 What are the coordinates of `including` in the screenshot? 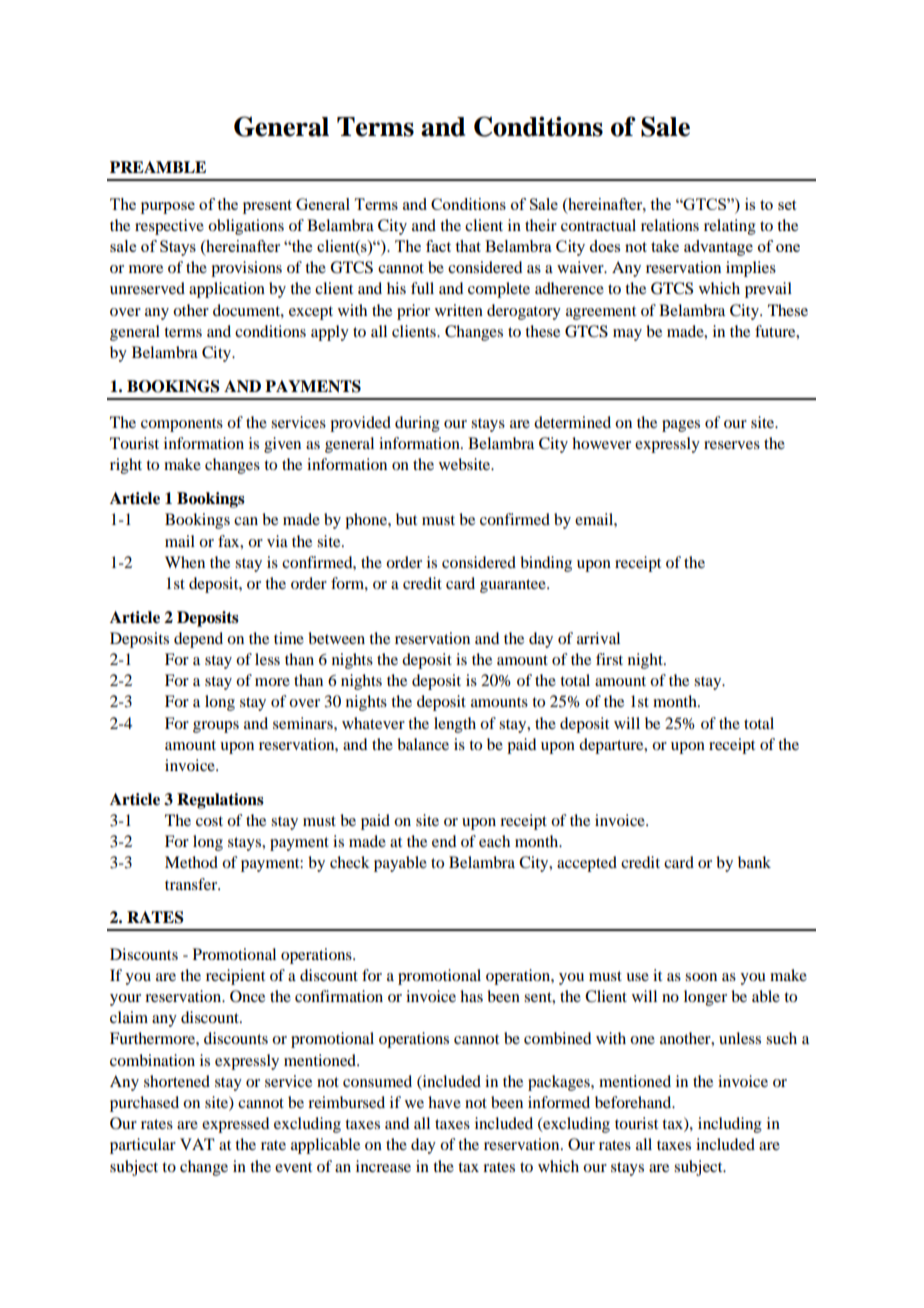 It's located at (730, 1125).
